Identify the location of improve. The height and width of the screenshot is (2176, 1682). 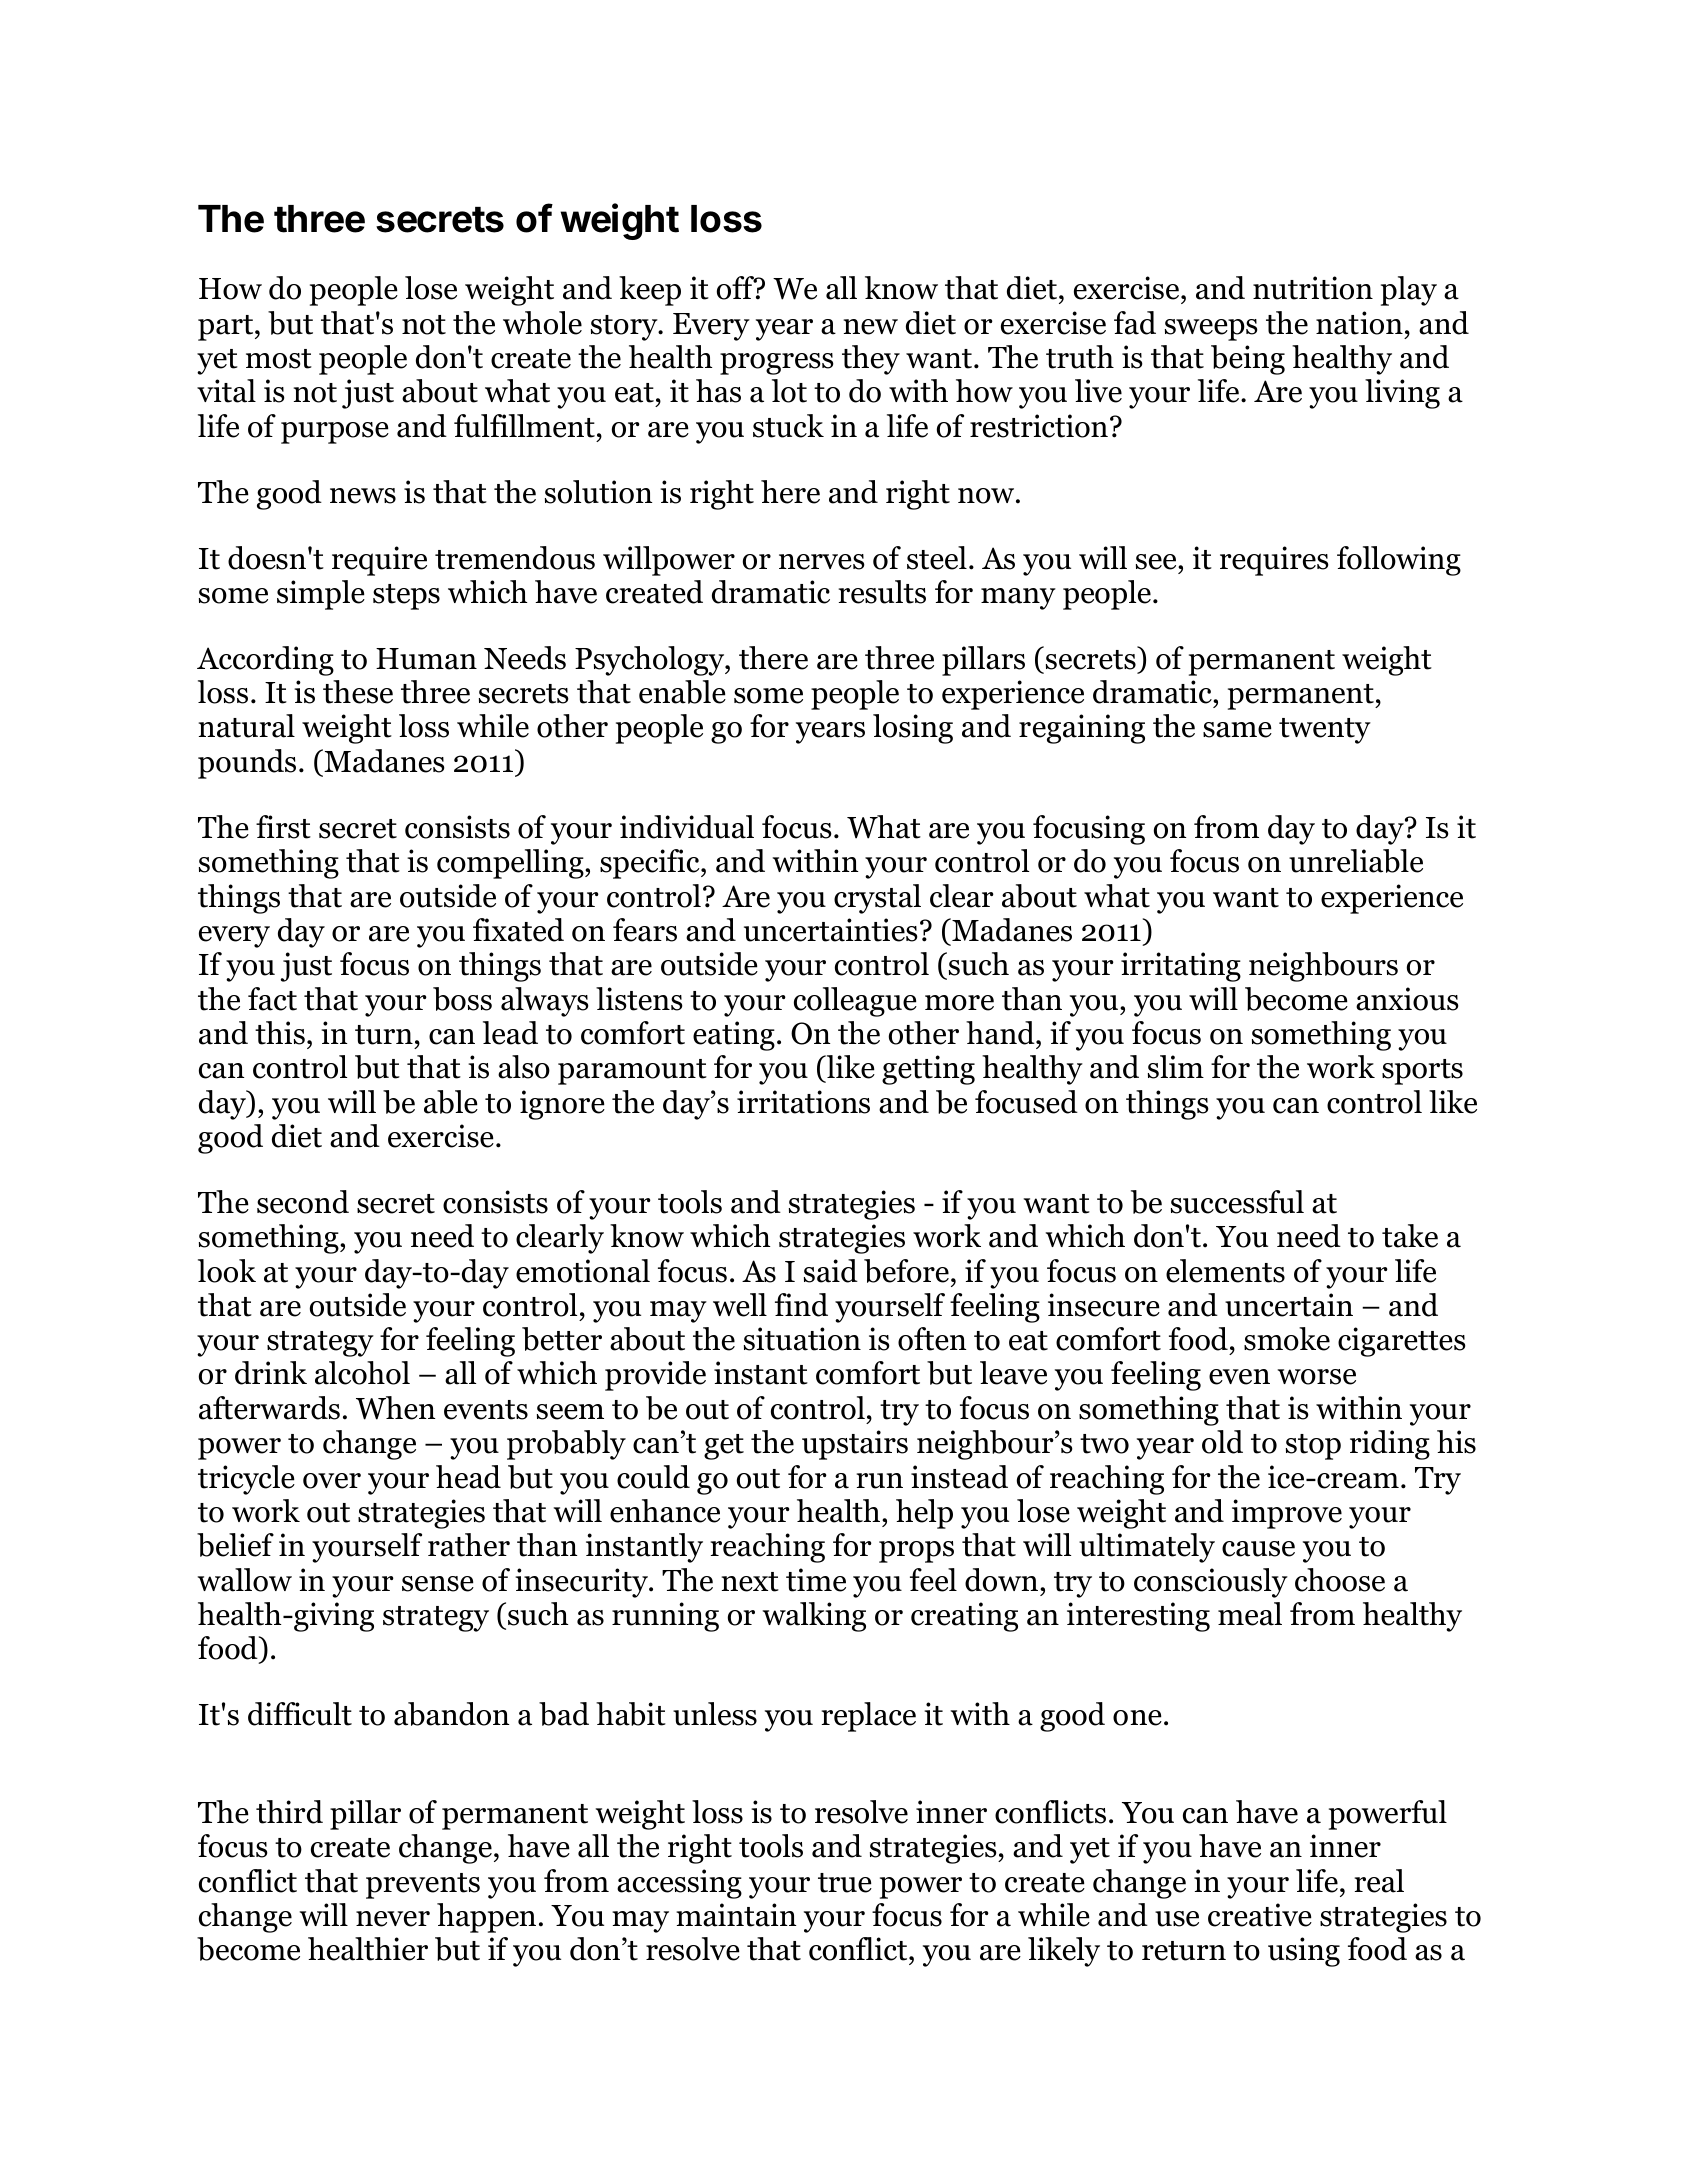
(1287, 1514).
